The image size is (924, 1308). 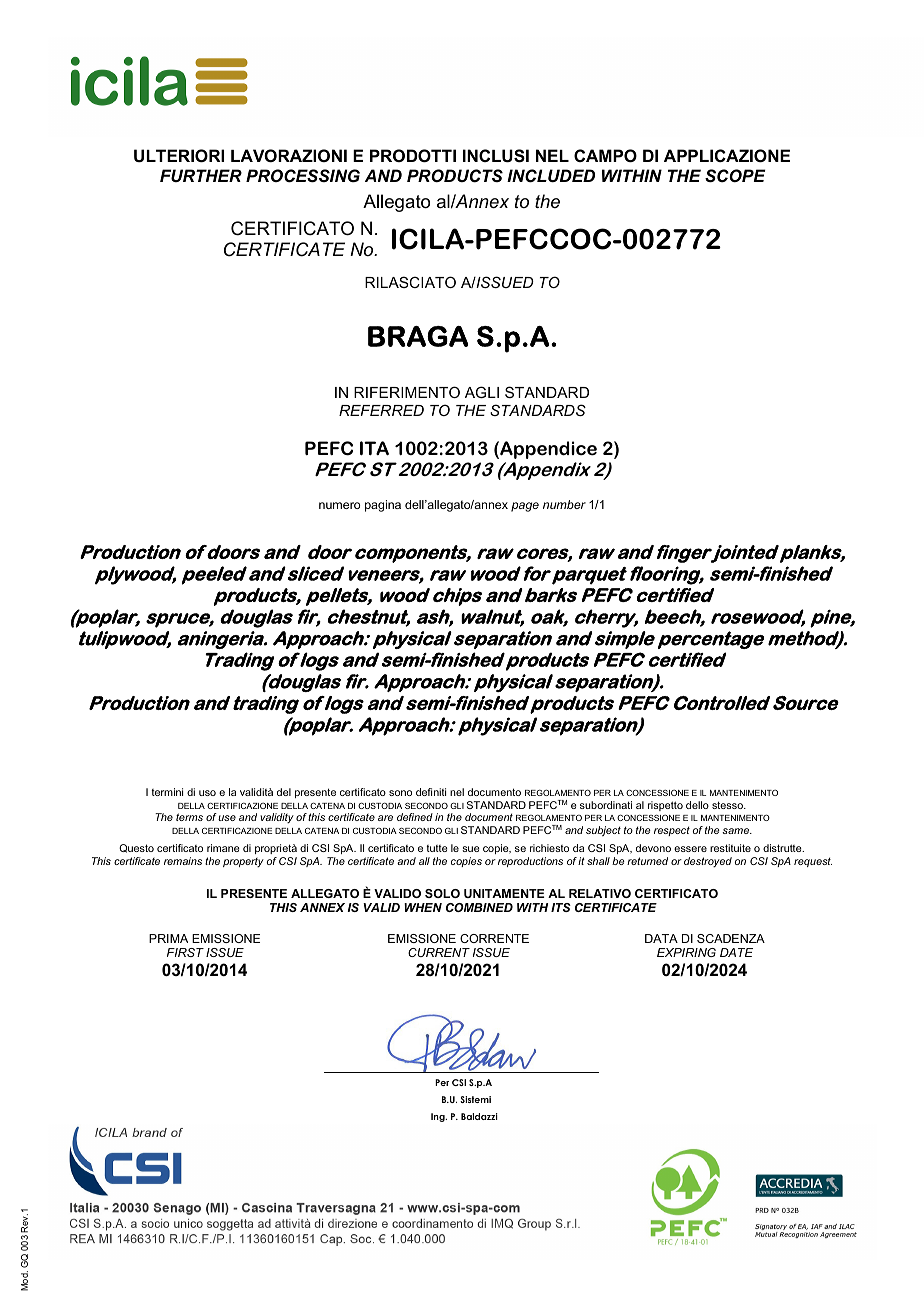 I want to click on INCLUDED, so click(x=551, y=176).
